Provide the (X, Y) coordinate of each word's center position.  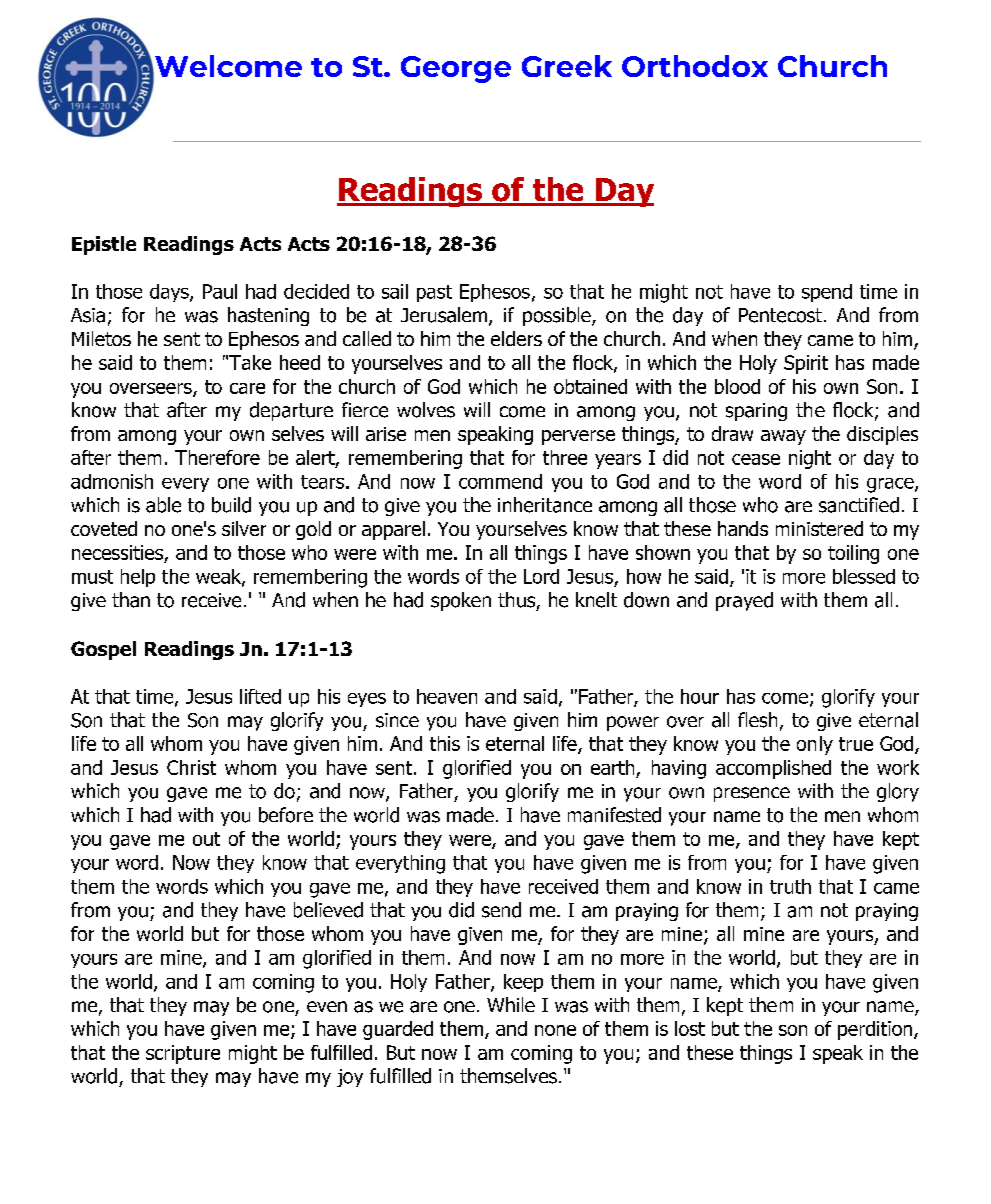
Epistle (104, 245)
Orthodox (695, 66)
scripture (183, 1054)
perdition (875, 1030)
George (456, 69)
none (555, 1030)
